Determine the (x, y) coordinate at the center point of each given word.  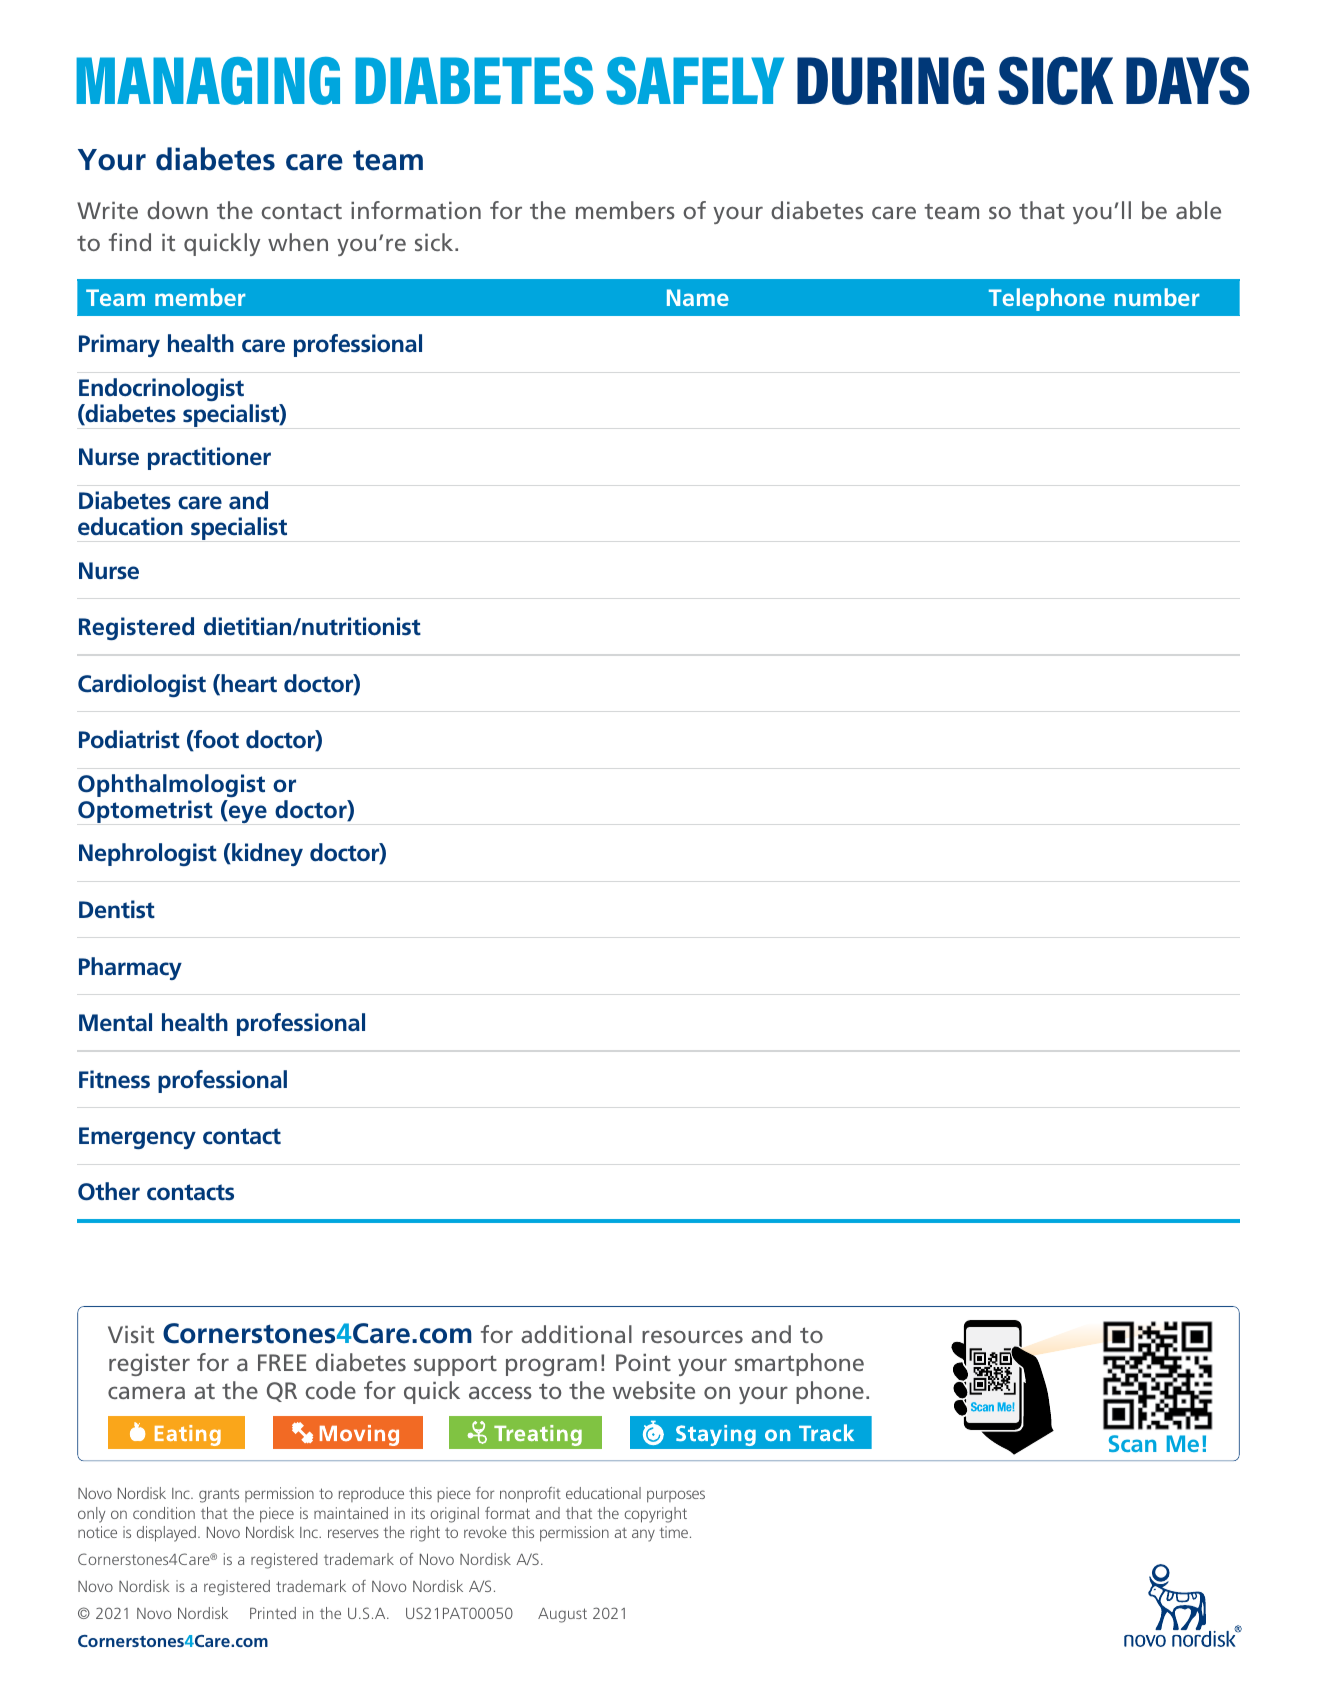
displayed (168, 1534)
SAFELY (695, 81)
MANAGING (208, 81)
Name (698, 297)
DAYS (1188, 80)
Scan (1132, 1443)
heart (248, 684)
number (1157, 297)
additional (576, 1334)
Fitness (114, 1079)
